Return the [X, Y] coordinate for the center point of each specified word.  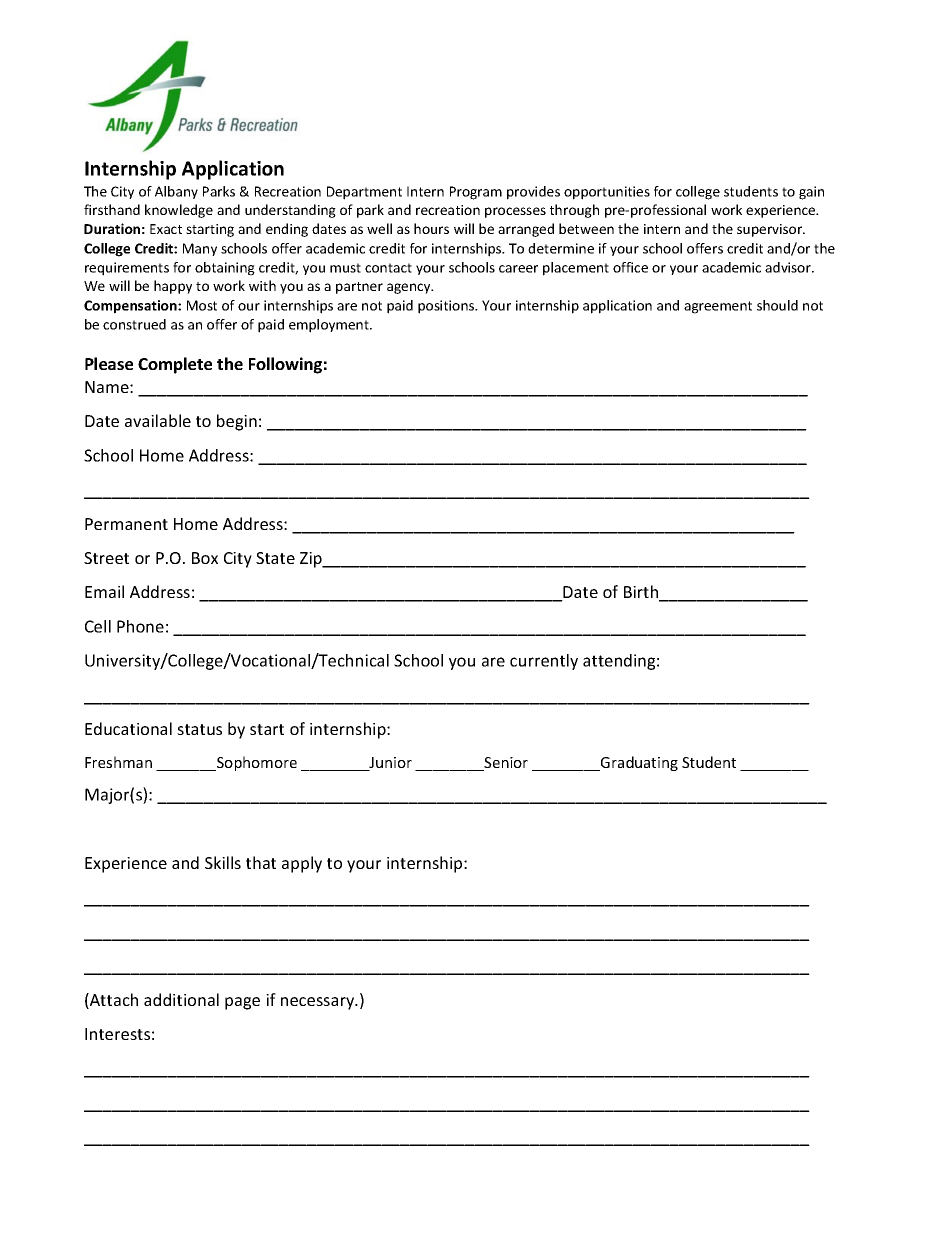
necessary [319, 1003]
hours [431, 228]
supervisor [771, 230]
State [275, 558]
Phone [140, 626]
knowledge [179, 211]
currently [544, 662]
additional [181, 999]
